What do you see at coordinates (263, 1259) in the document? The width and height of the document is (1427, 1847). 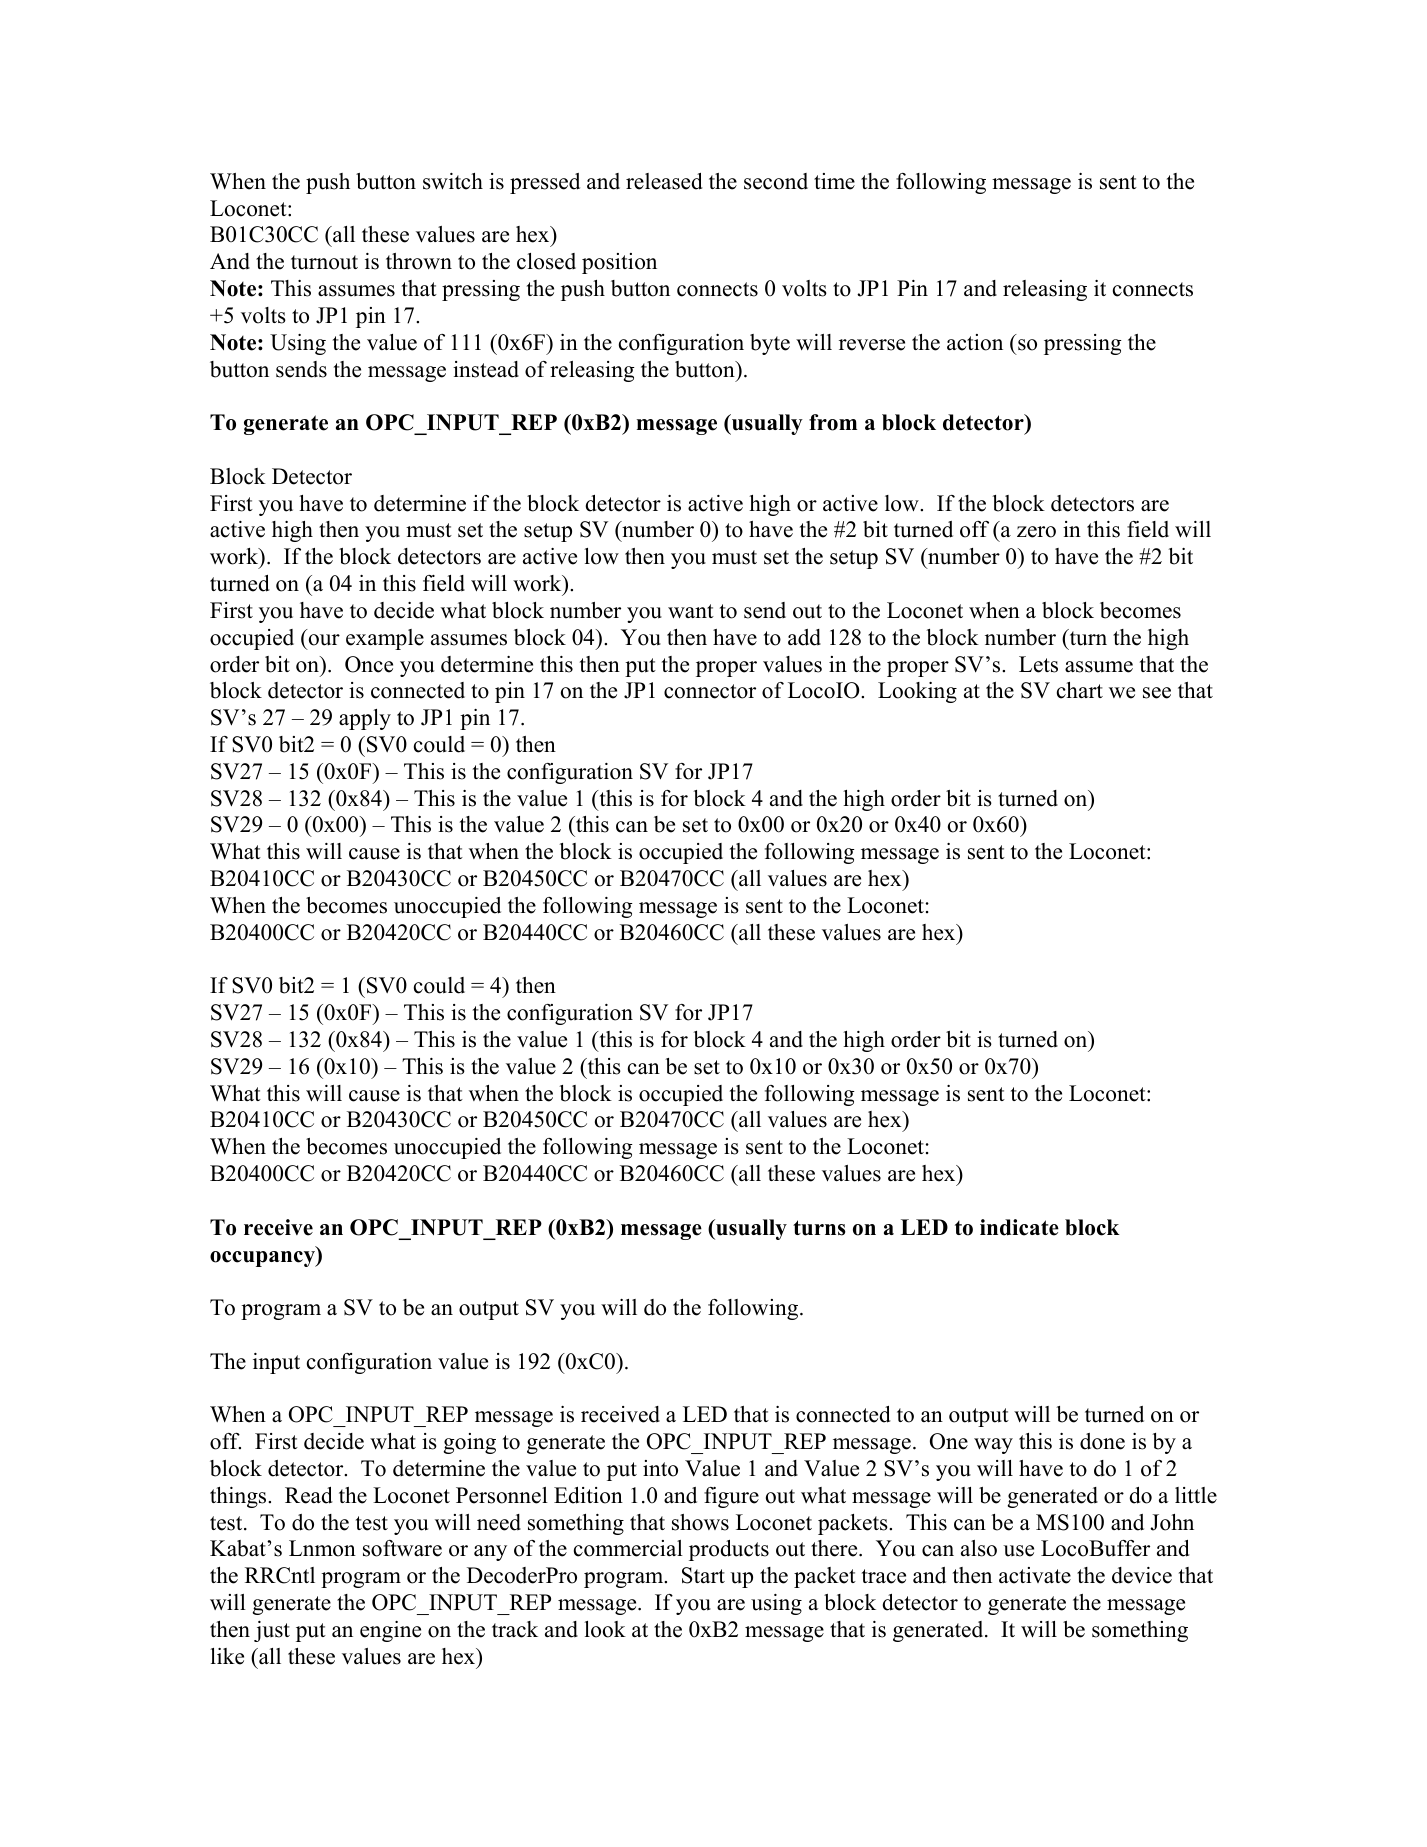 I see `occupancy` at bounding box center [263, 1259].
